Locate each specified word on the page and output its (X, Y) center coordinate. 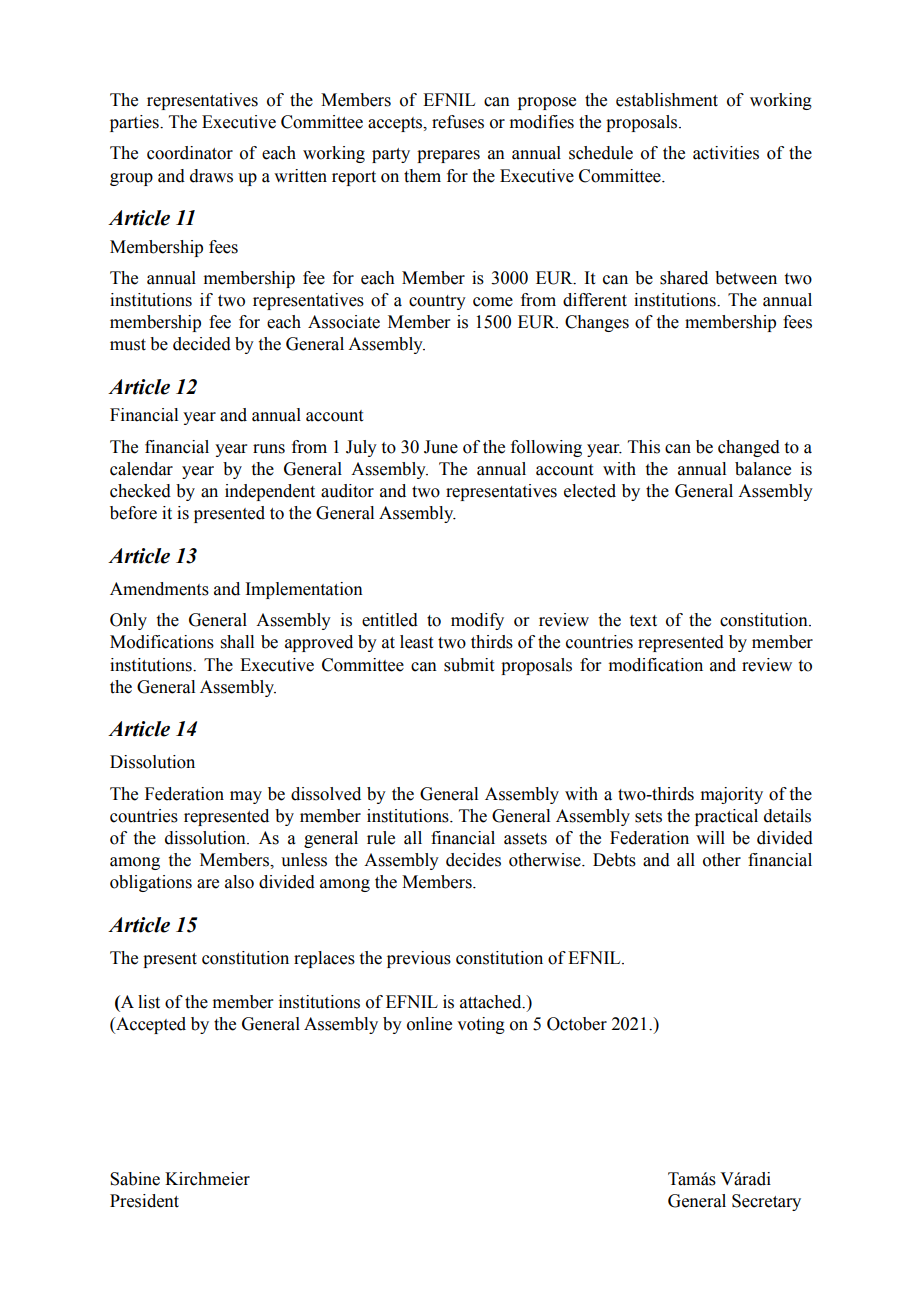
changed (749, 448)
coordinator (190, 153)
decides (473, 860)
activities (726, 153)
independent (270, 492)
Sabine (135, 1179)
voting (481, 1025)
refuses (458, 122)
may (246, 797)
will (710, 837)
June (441, 447)
